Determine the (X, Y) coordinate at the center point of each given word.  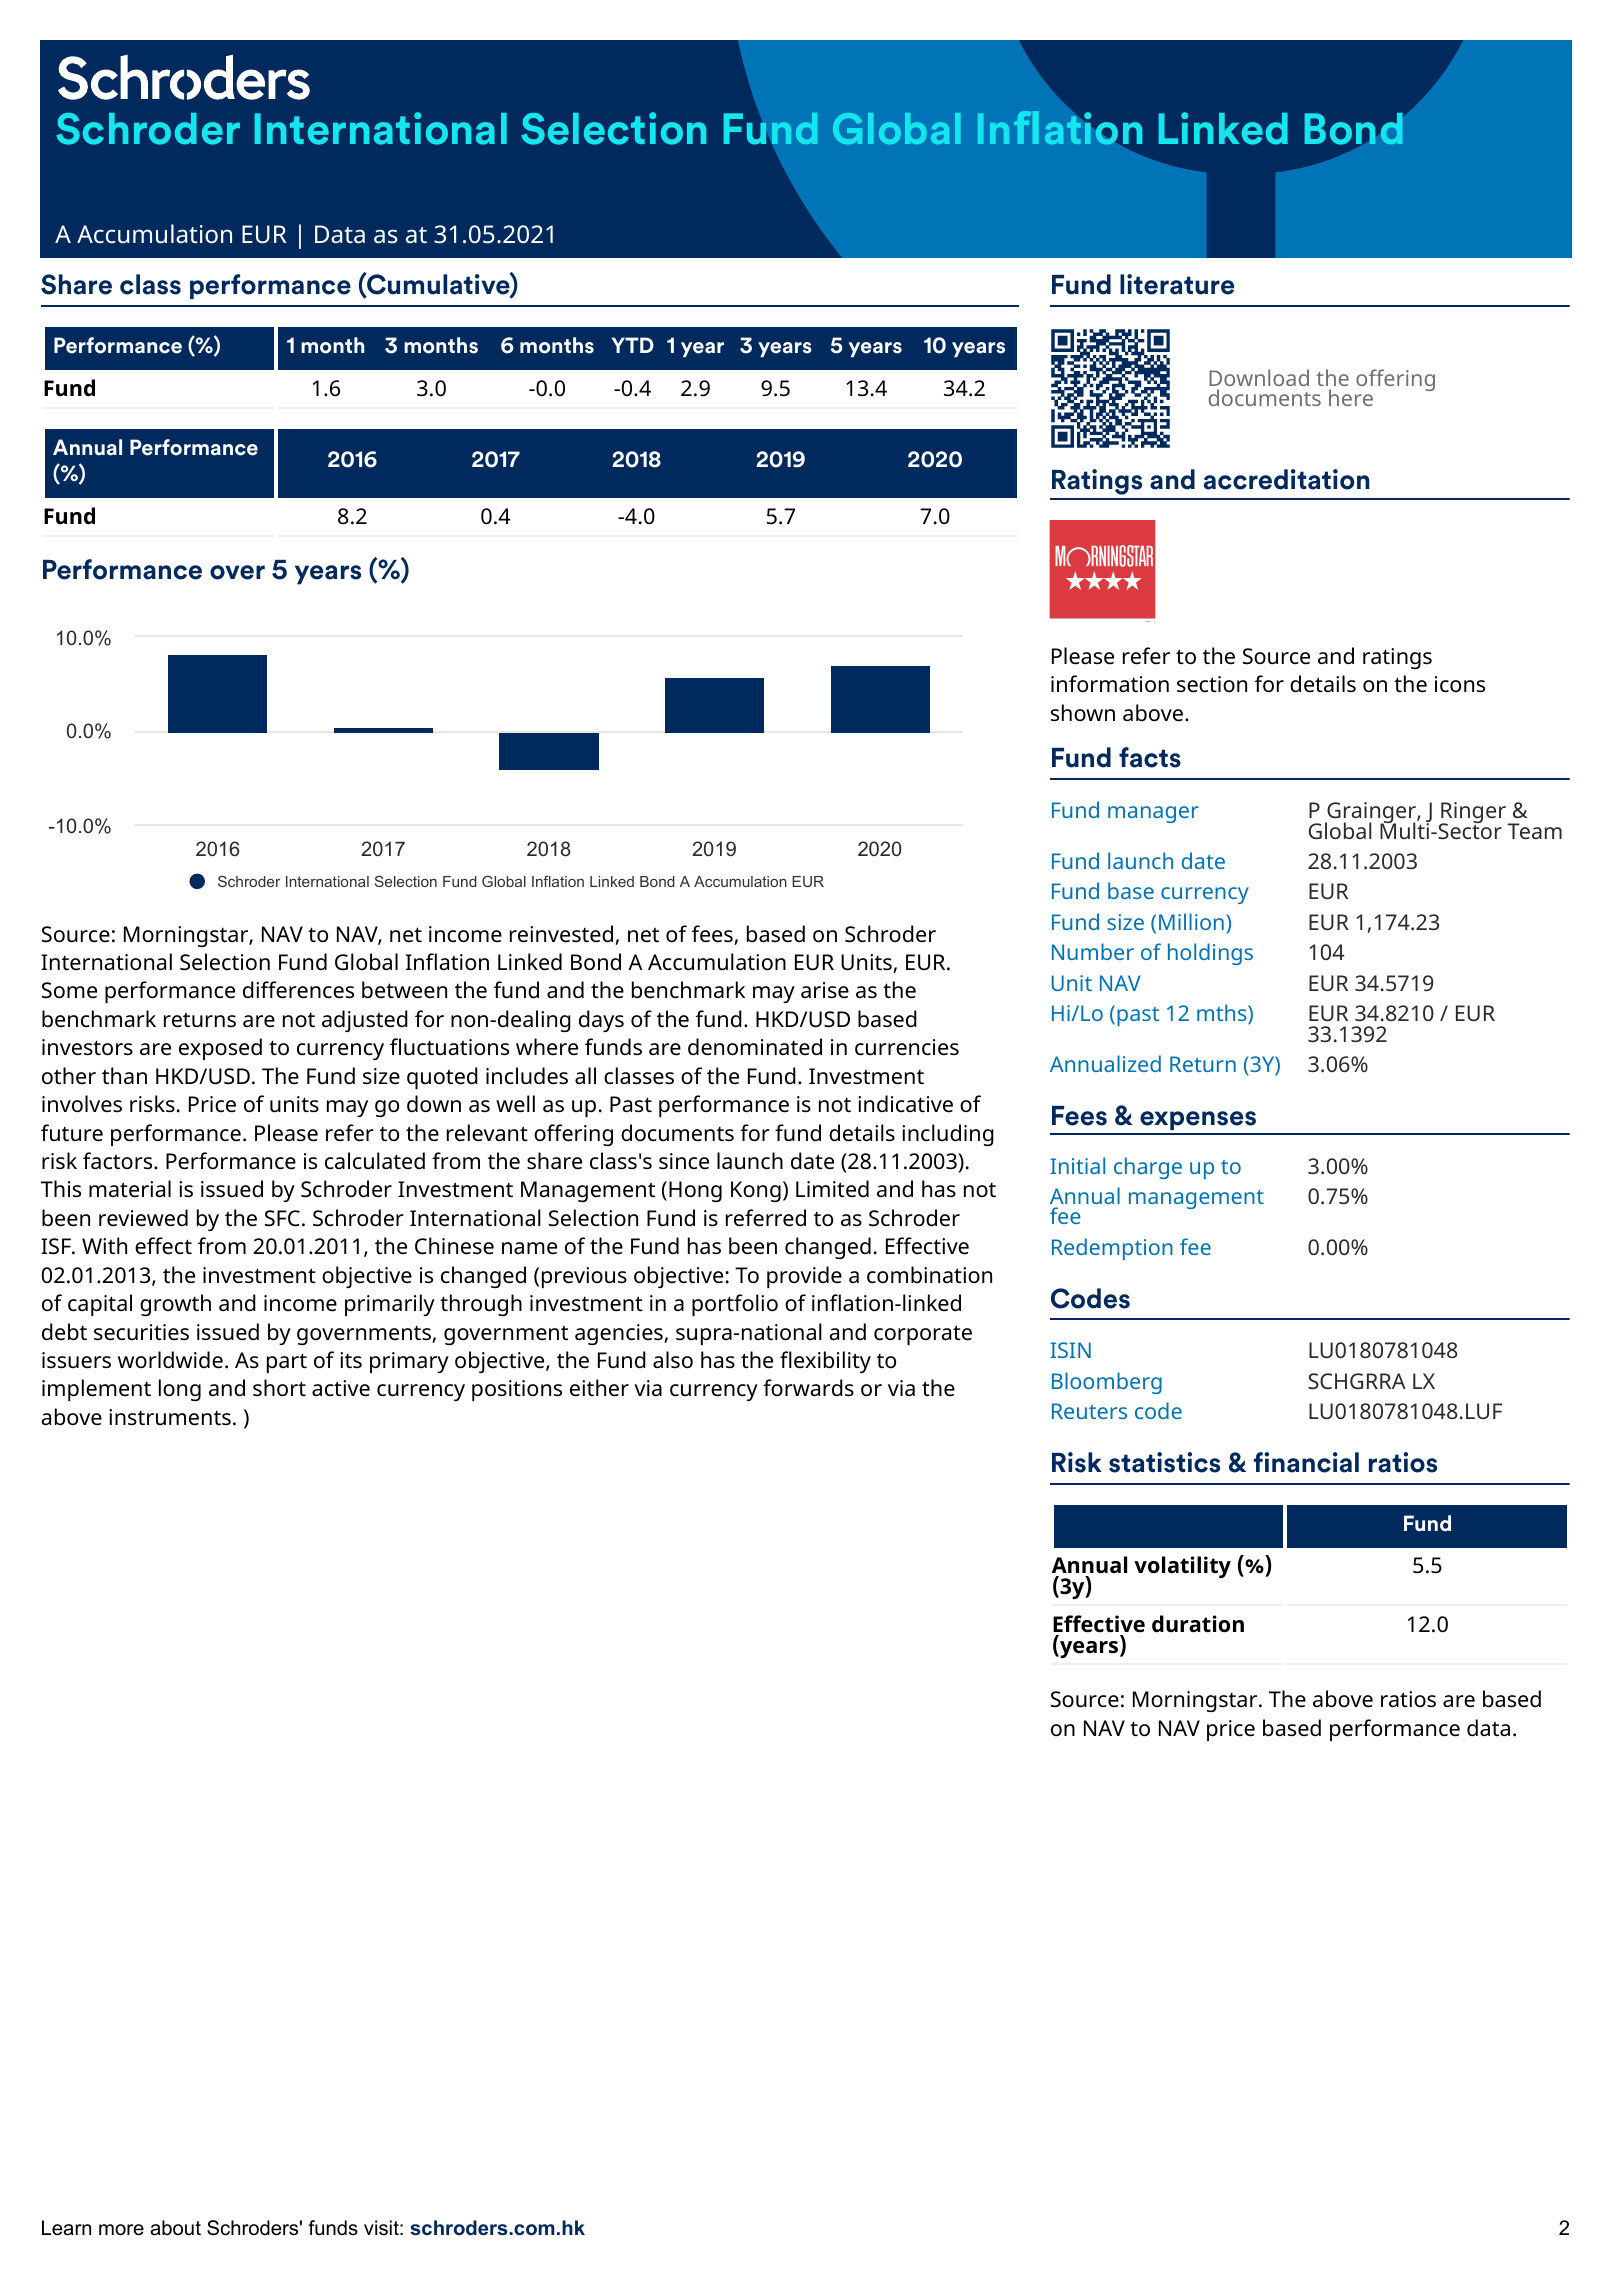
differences (298, 990)
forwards (808, 1388)
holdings (1210, 954)
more (121, 2230)
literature (1177, 284)
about (175, 2228)
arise (825, 990)
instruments (170, 1417)
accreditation (1287, 479)
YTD (633, 345)
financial (1306, 1462)
